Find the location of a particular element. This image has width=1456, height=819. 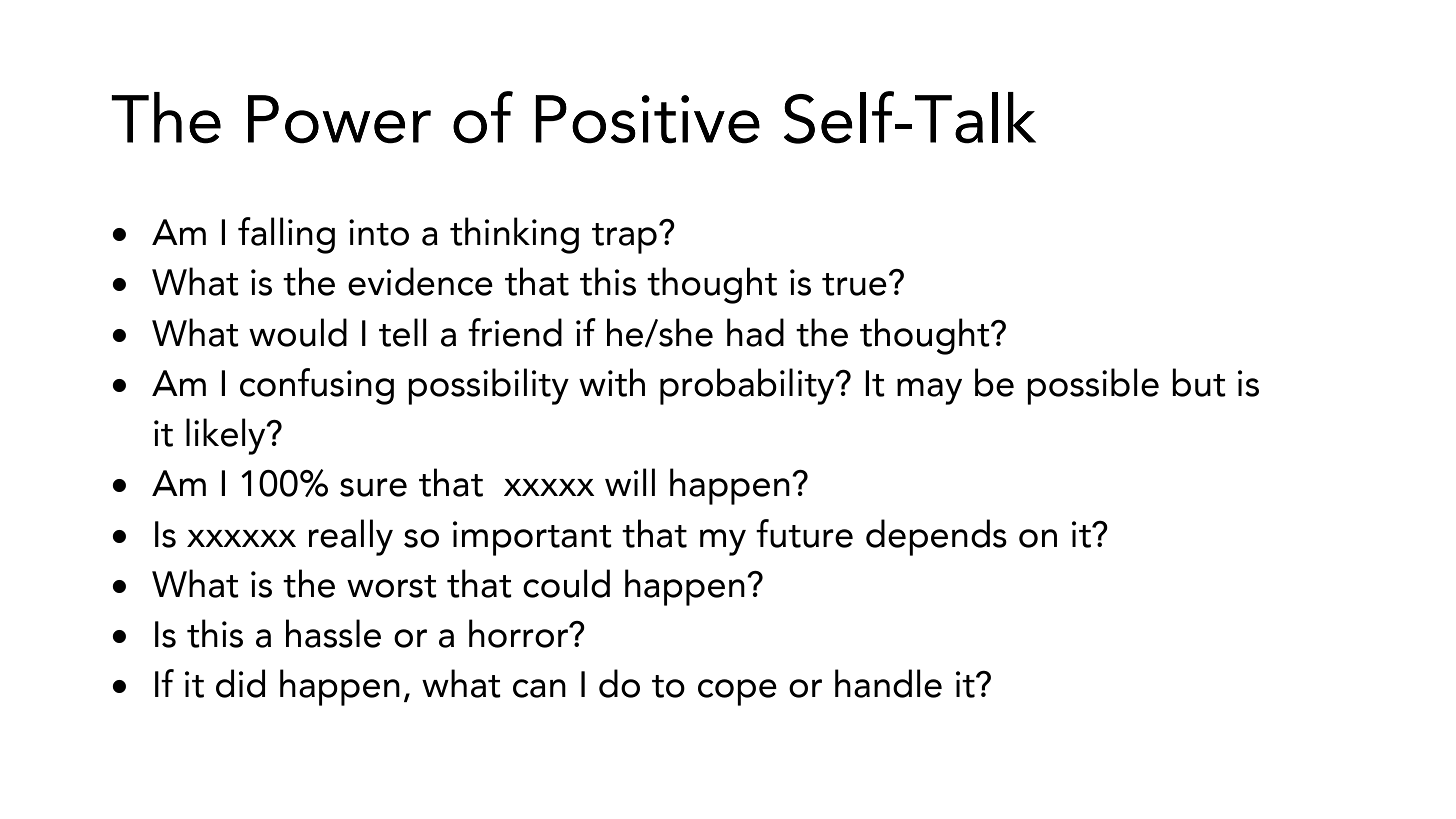

possible is located at coordinates (1093, 386).
